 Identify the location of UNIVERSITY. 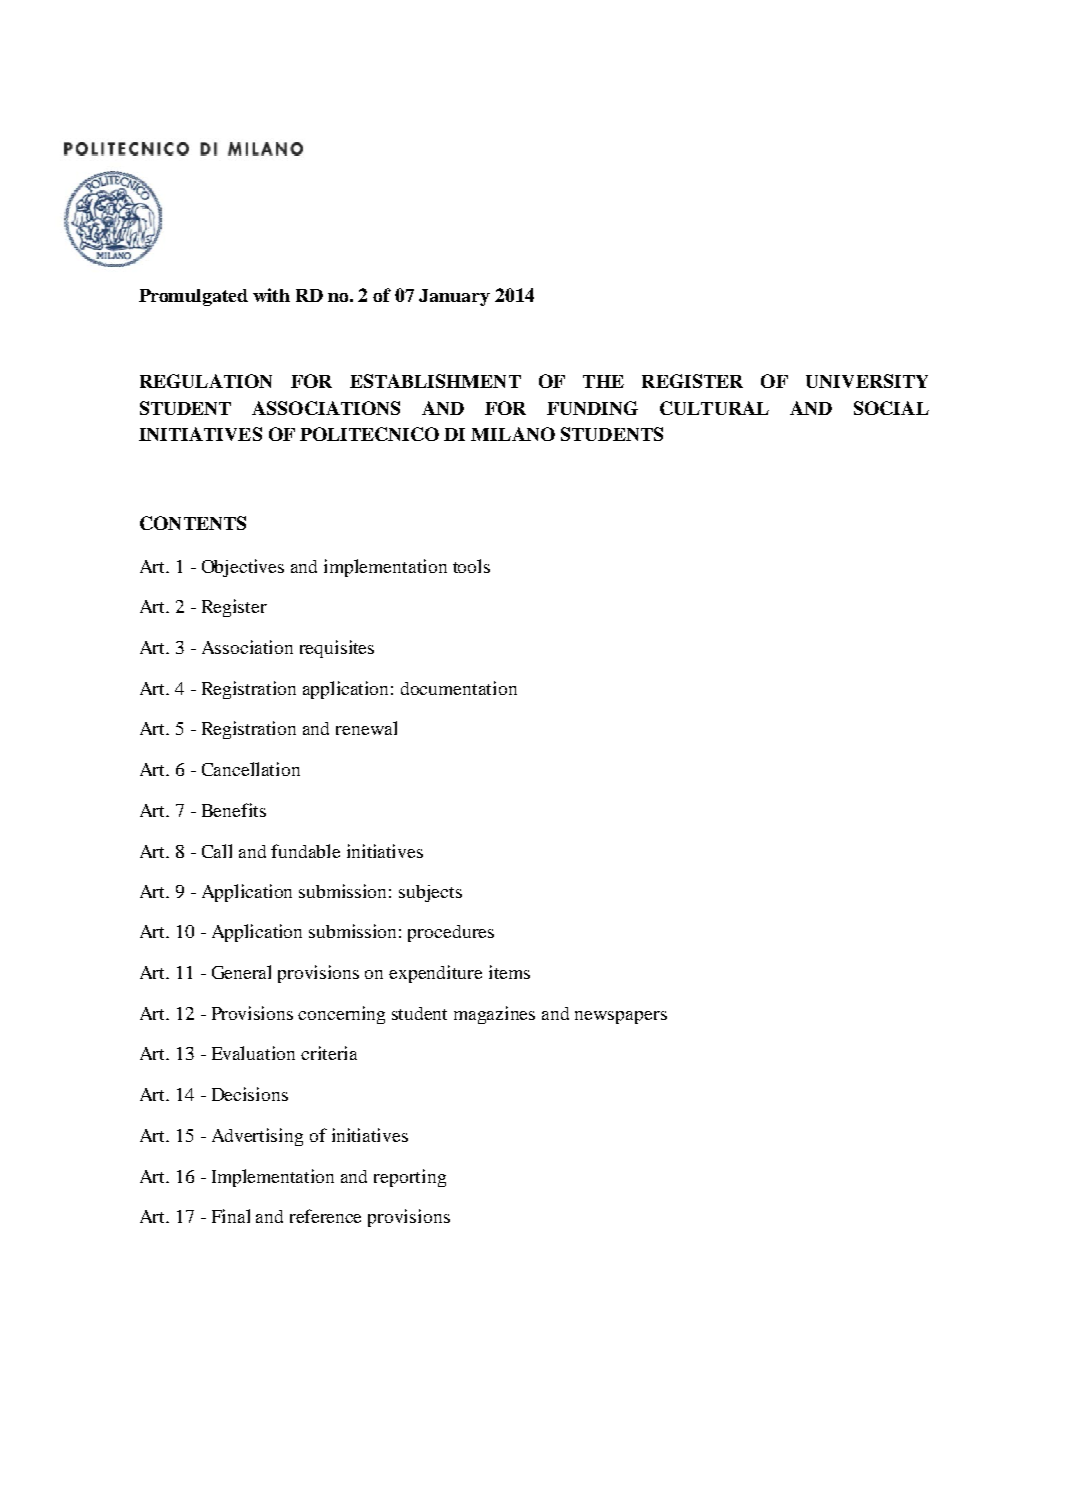
(867, 381).
